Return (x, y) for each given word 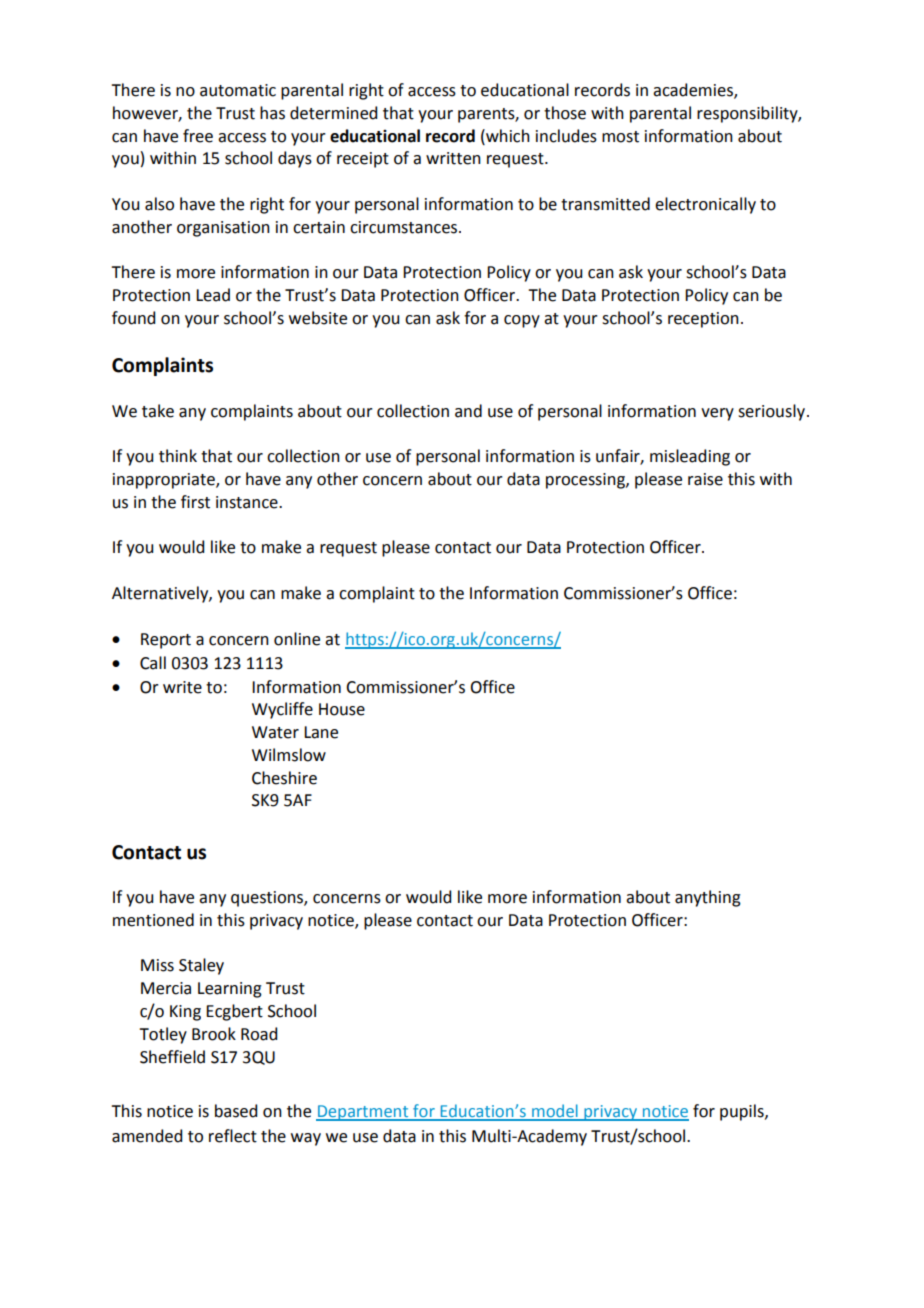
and (468, 411)
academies (694, 91)
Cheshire (284, 778)
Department (363, 1113)
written (453, 158)
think (178, 456)
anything (708, 898)
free (198, 136)
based (236, 1111)
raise (705, 479)
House (342, 709)
